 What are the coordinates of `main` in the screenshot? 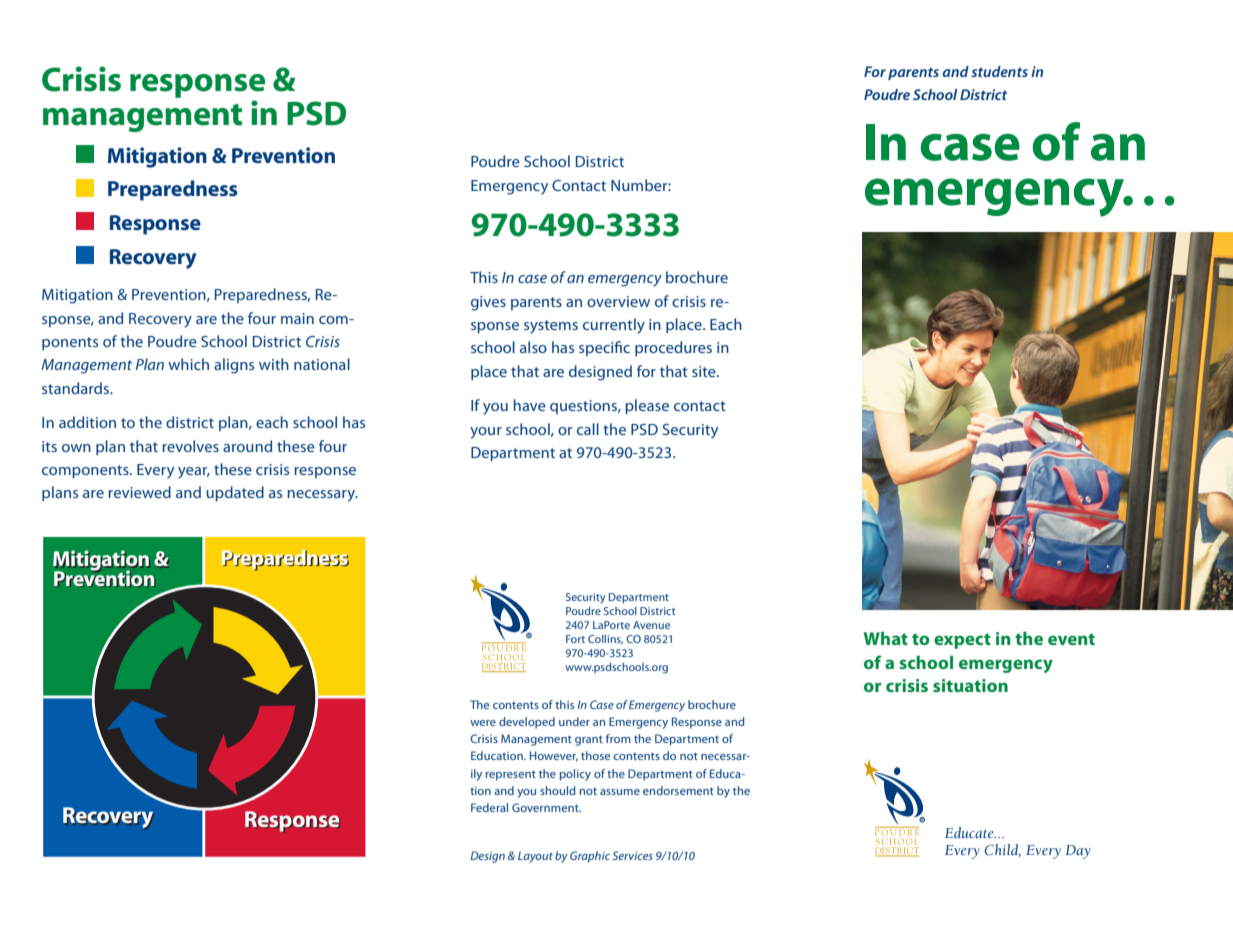 It's located at (297, 318).
